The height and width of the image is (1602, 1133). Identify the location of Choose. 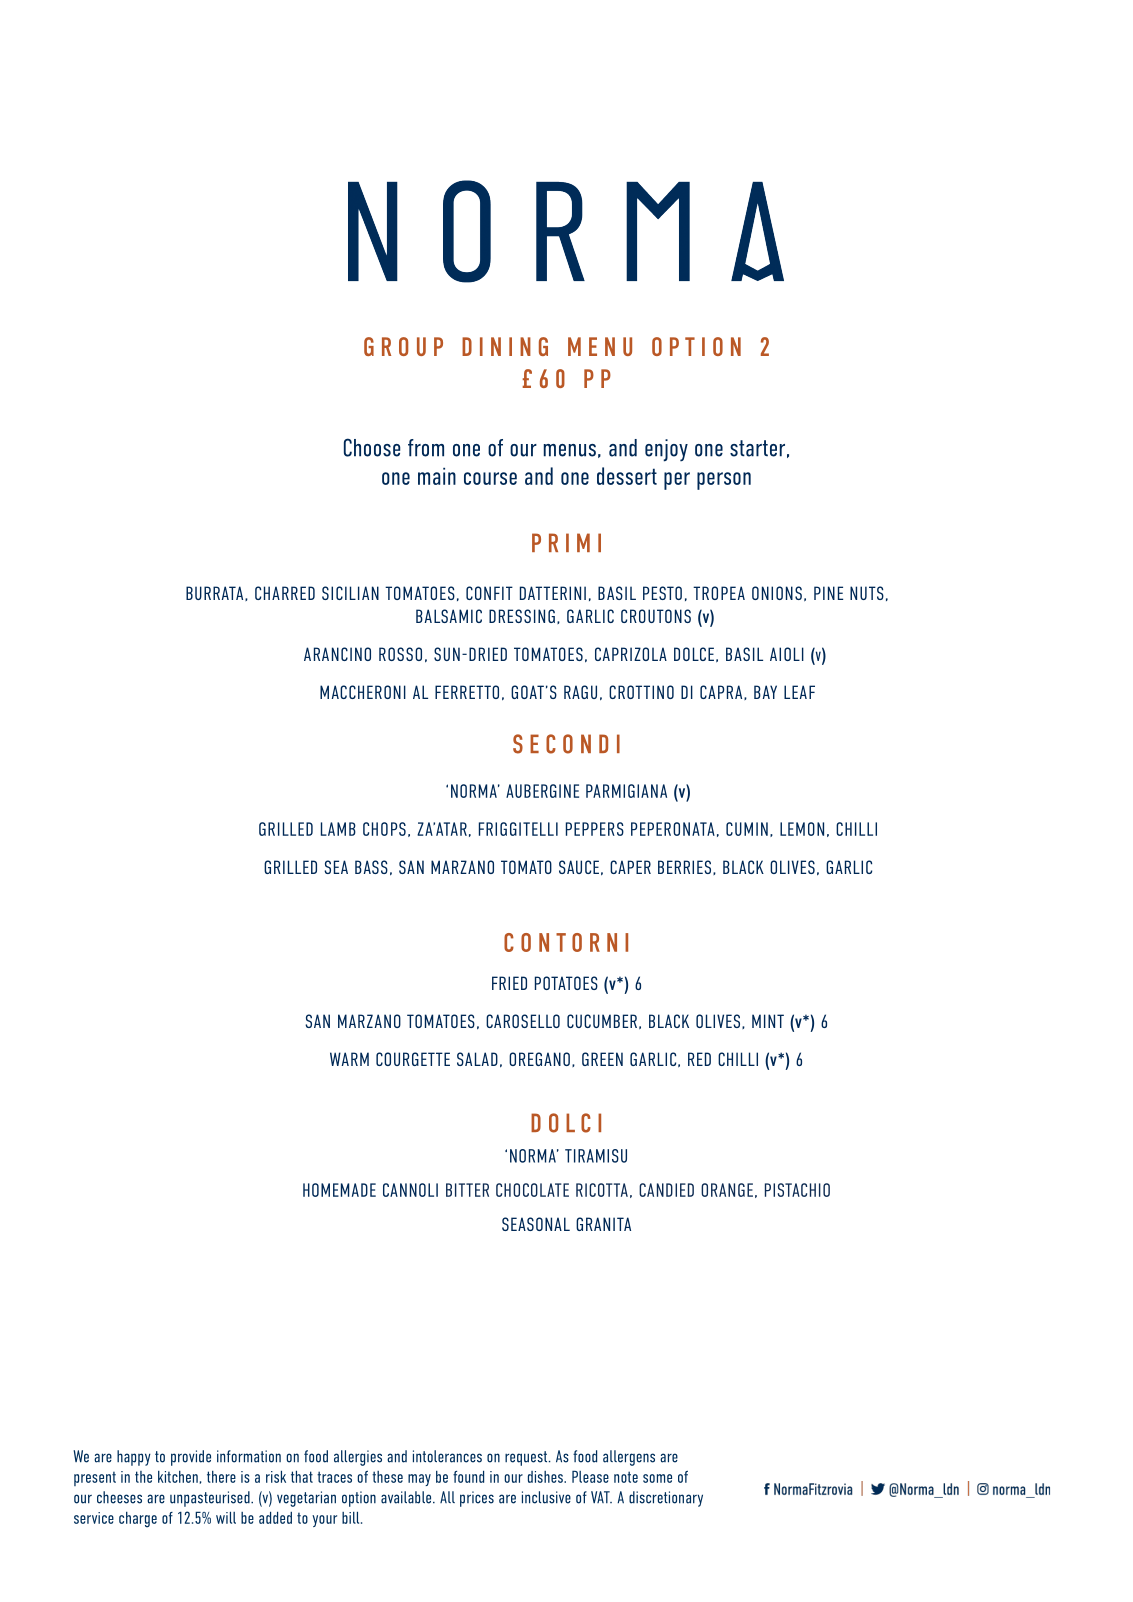
(372, 447).
